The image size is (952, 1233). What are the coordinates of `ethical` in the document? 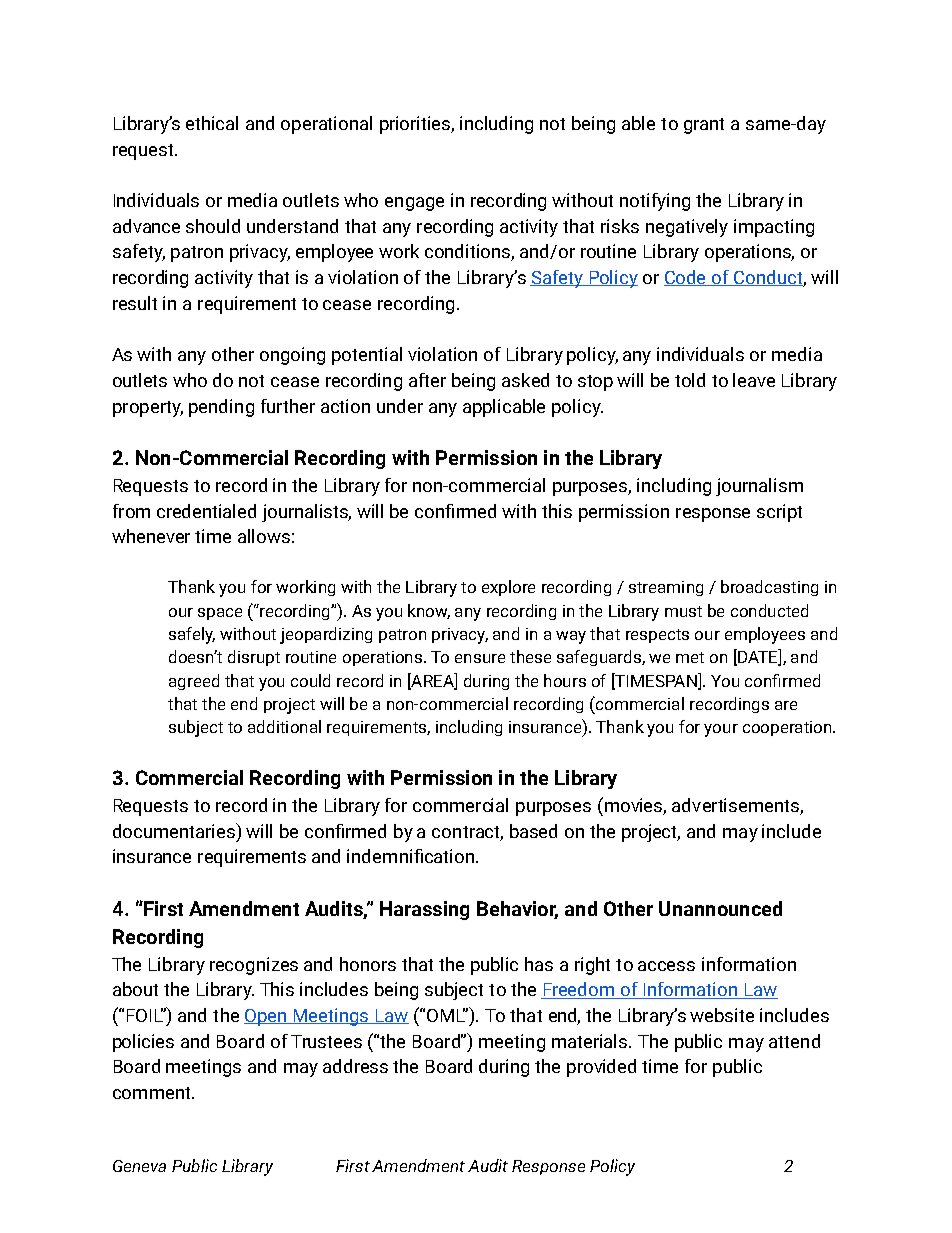 It's located at (212, 123).
